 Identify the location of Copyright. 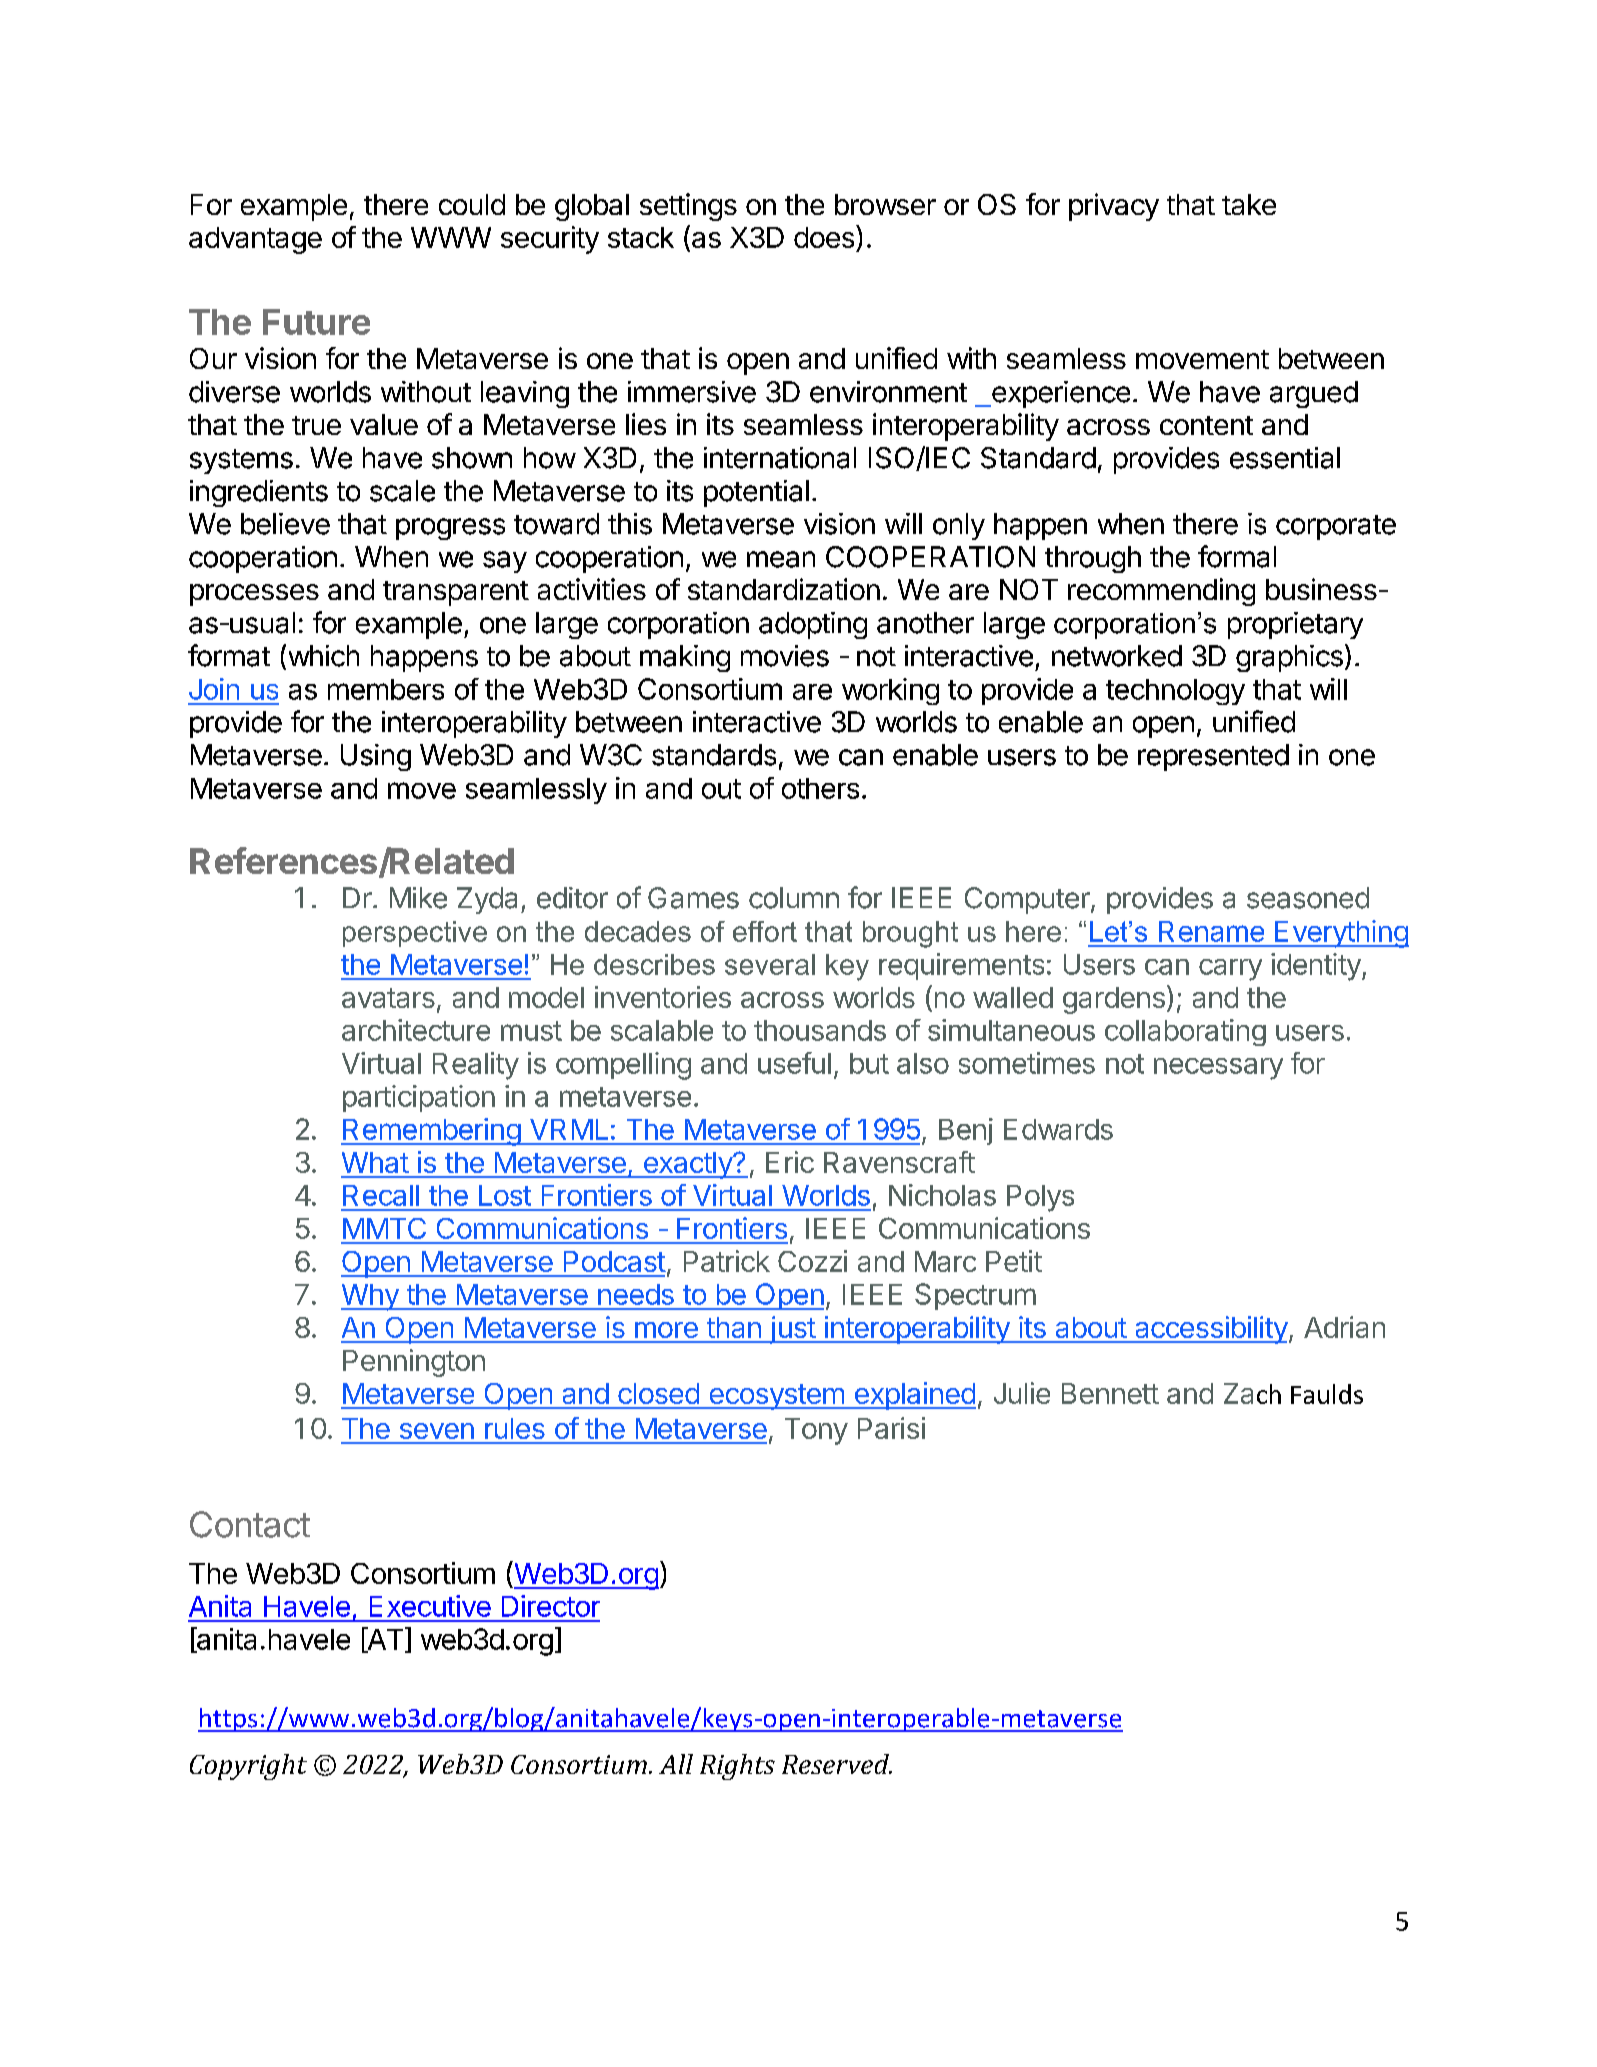
(248, 1767).
